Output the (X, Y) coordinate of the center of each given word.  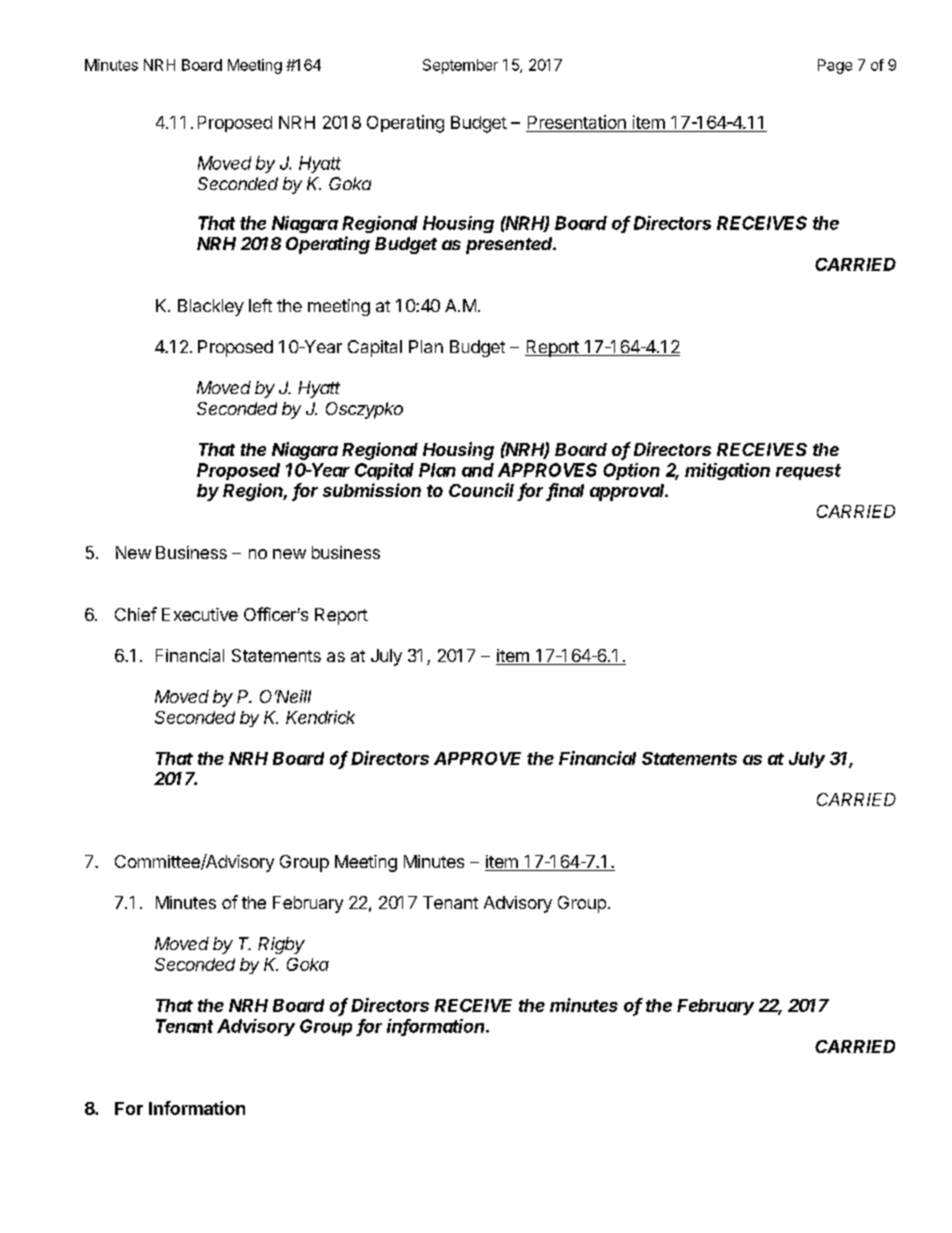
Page (835, 66)
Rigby (281, 945)
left (260, 305)
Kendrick (320, 717)
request (808, 472)
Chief (136, 614)
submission (372, 490)
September (460, 66)
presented (511, 245)
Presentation (577, 122)
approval (629, 492)
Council (481, 490)
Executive (200, 614)
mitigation (727, 471)
